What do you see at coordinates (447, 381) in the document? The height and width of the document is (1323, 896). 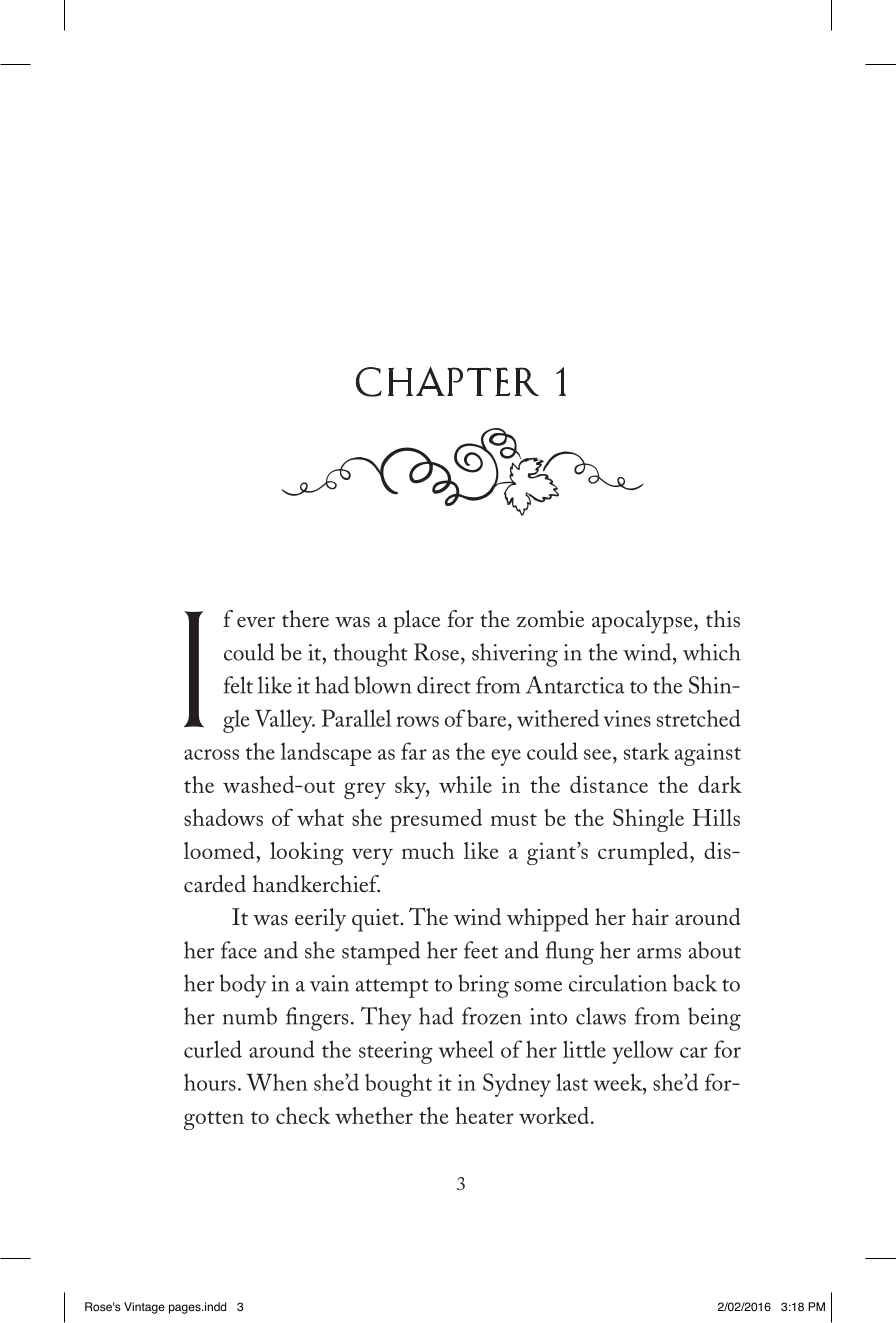 I see `Chapter` at bounding box center [447, 381].
